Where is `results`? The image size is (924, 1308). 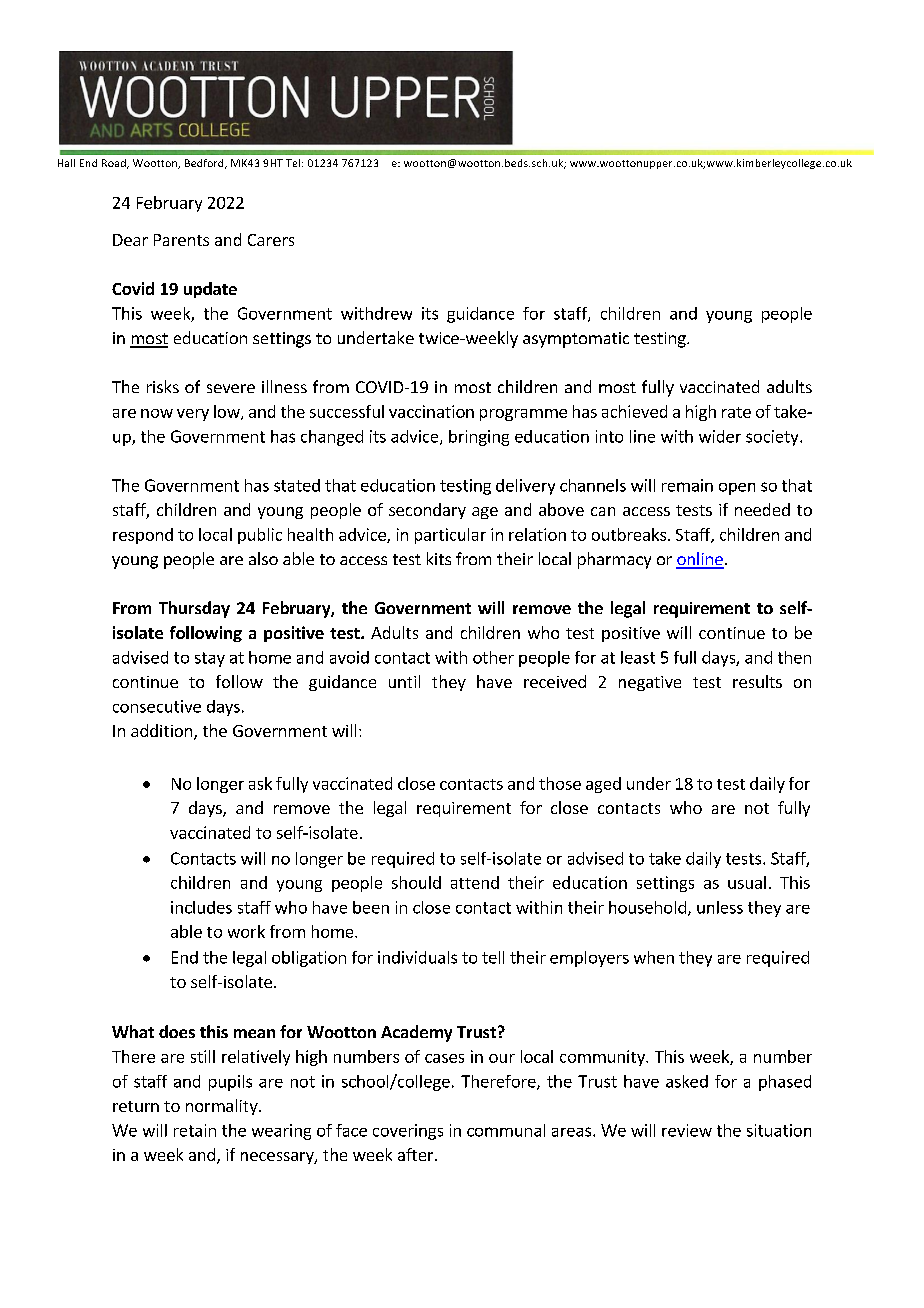
results is located at coordinates (757, 681).
